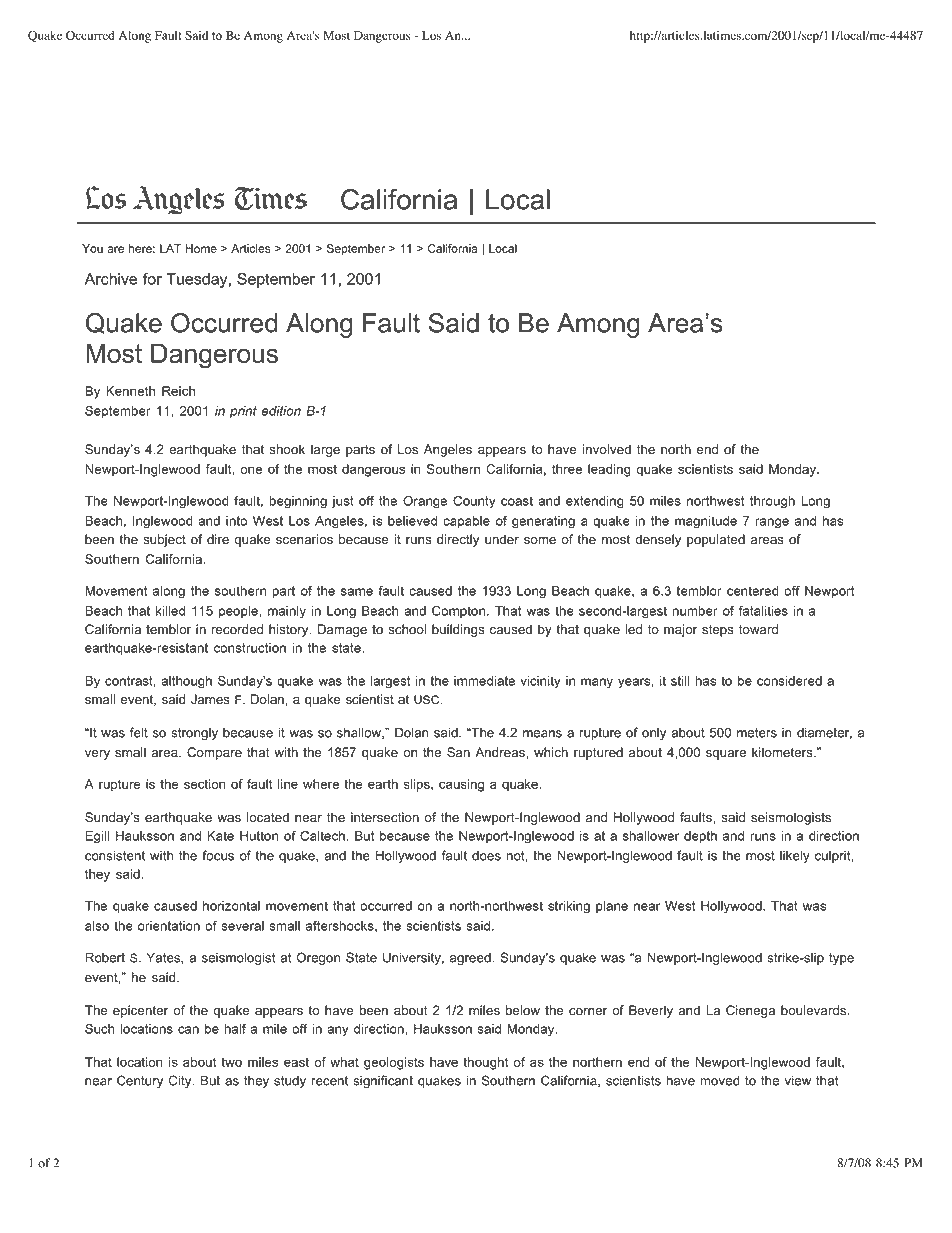 The width and height of the document is (952, 1233). Describe the element at coordinates (164, 540) in the document. I see `subject` at that location.
